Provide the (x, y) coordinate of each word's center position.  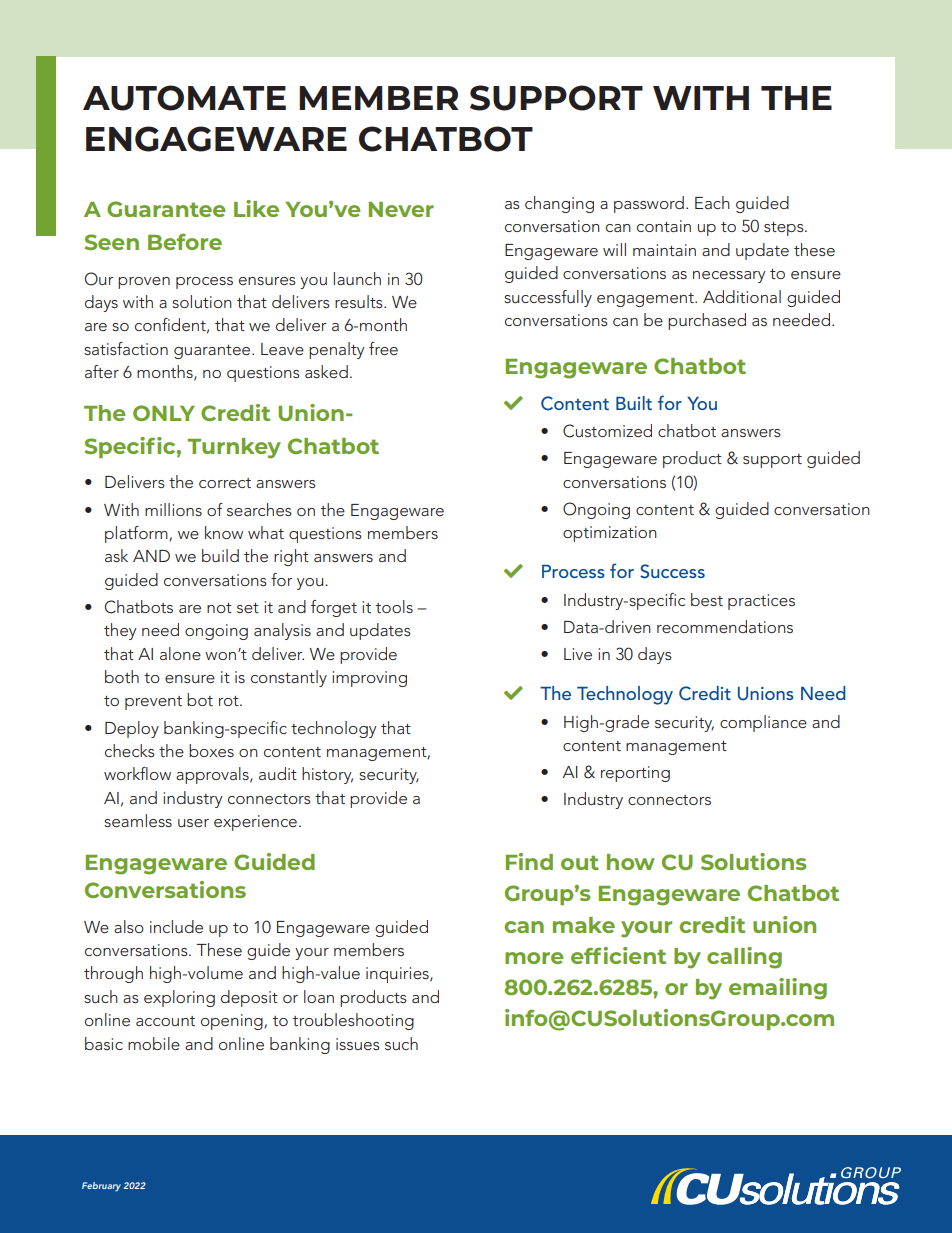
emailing (778, 989)
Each (712, 202)
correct (225, 483)
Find (529, 861)
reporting (635, 774)
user (193, 823)
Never (401, 209)
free (383, 348)
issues (358, 1044)
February (101, 1187)
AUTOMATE (184, 98)
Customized (607, 431)
